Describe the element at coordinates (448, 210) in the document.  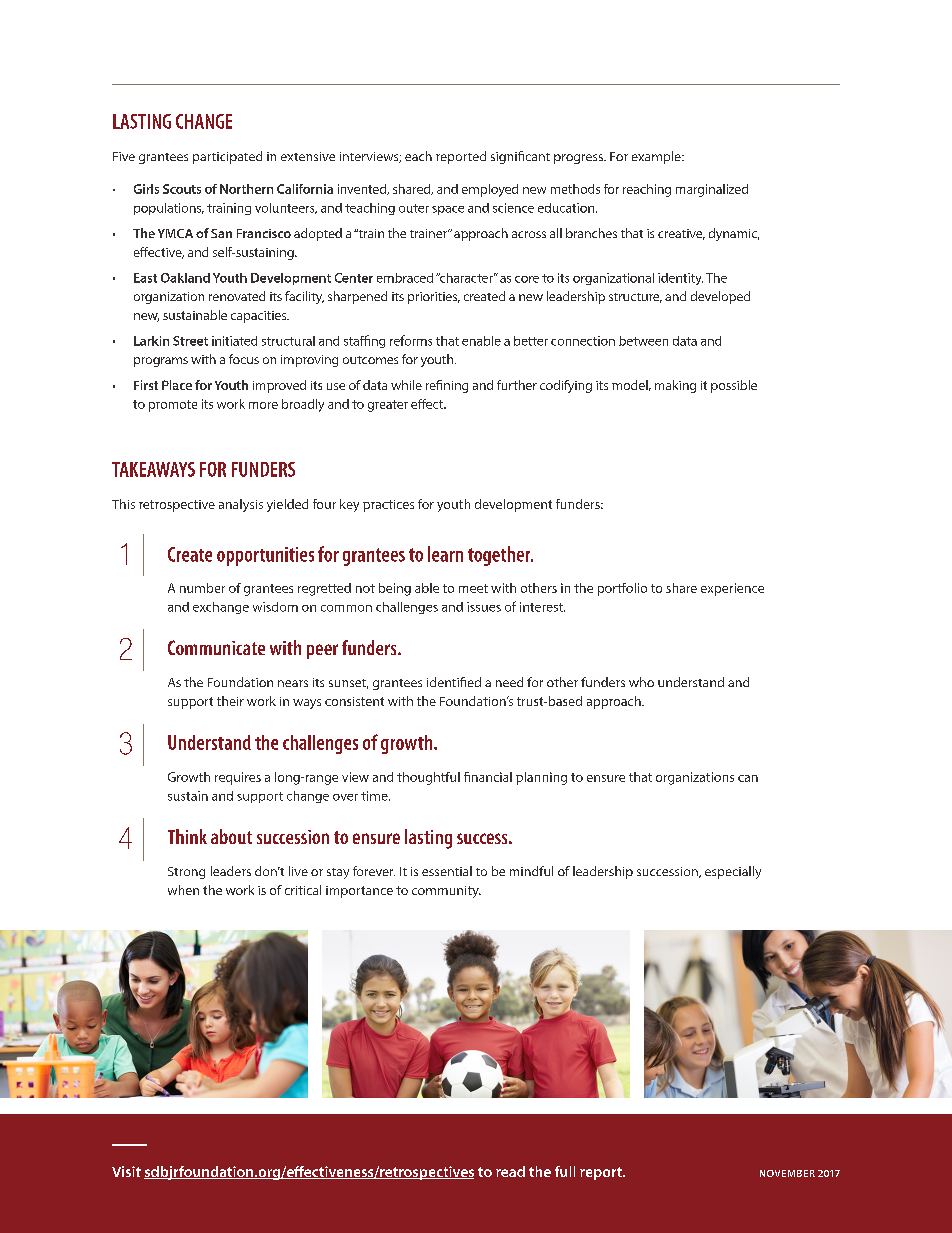
I see `space` at that location.
